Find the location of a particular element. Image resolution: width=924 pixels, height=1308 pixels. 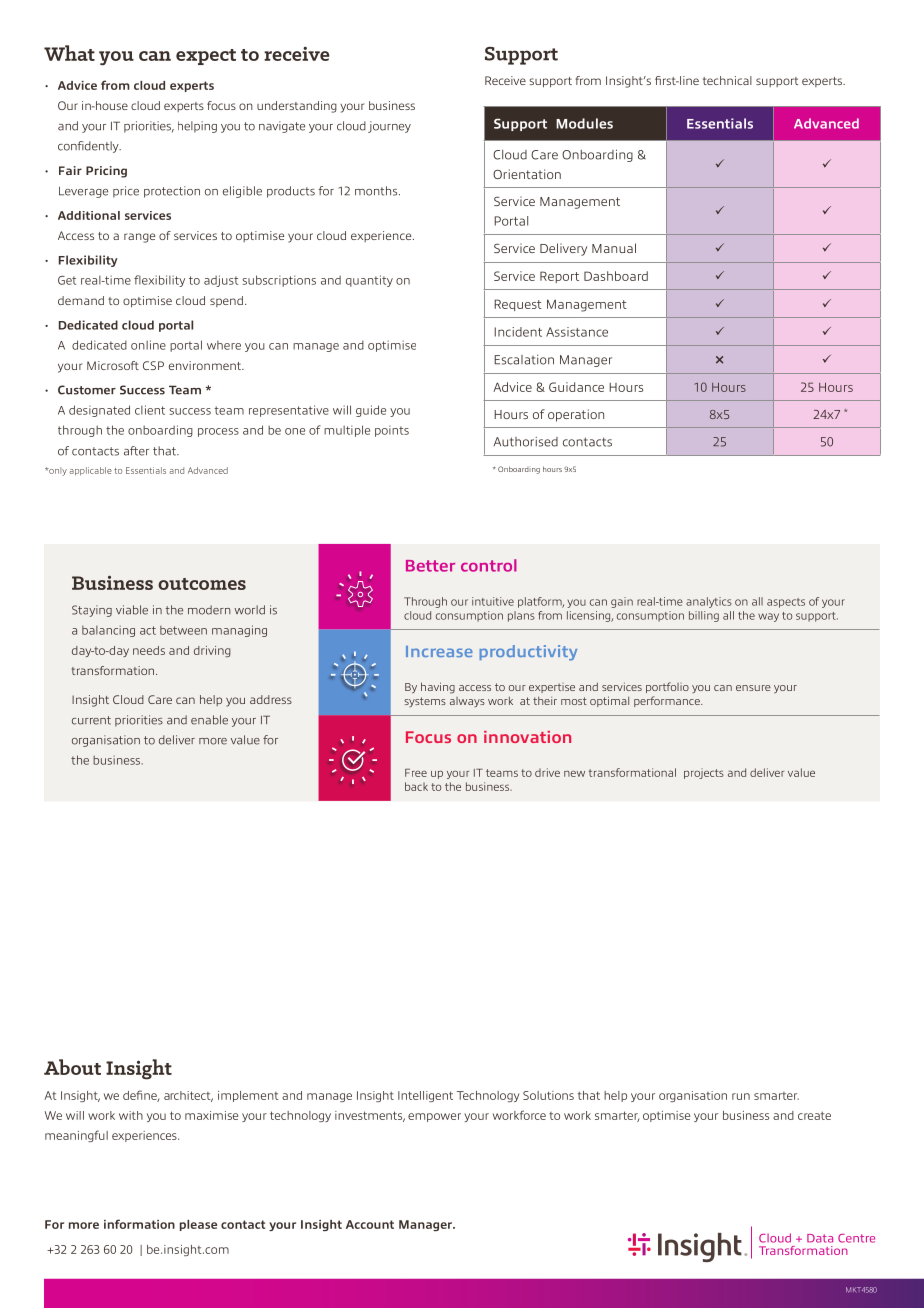

run is located at coordinates (741, 1096).
